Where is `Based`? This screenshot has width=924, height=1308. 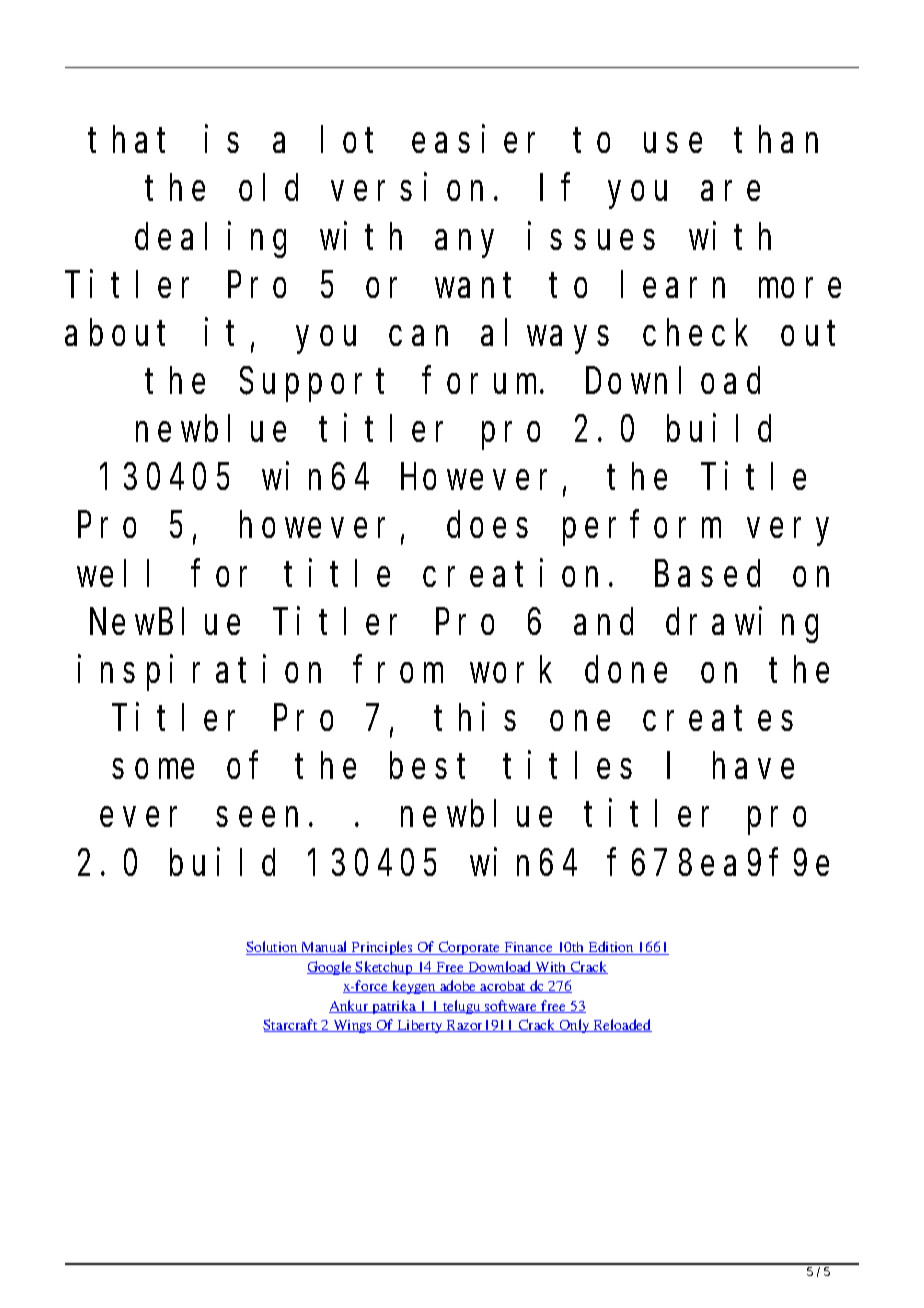 Based is located at coordinates (707, 573).
